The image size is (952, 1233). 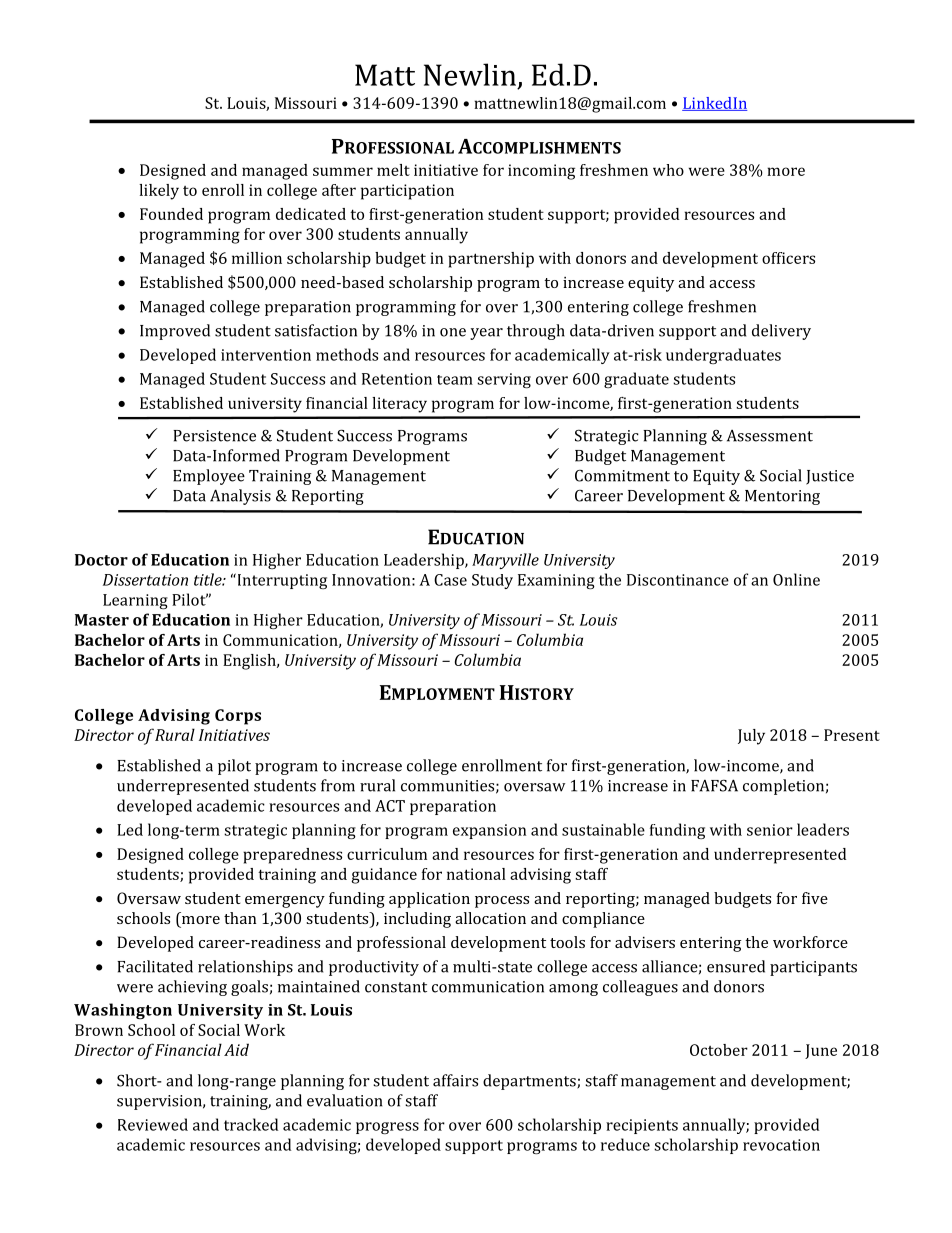 What do you see at coordinates (171, 214) in the screenshot?
I see `Founded` at bounding box center [171, 214].
